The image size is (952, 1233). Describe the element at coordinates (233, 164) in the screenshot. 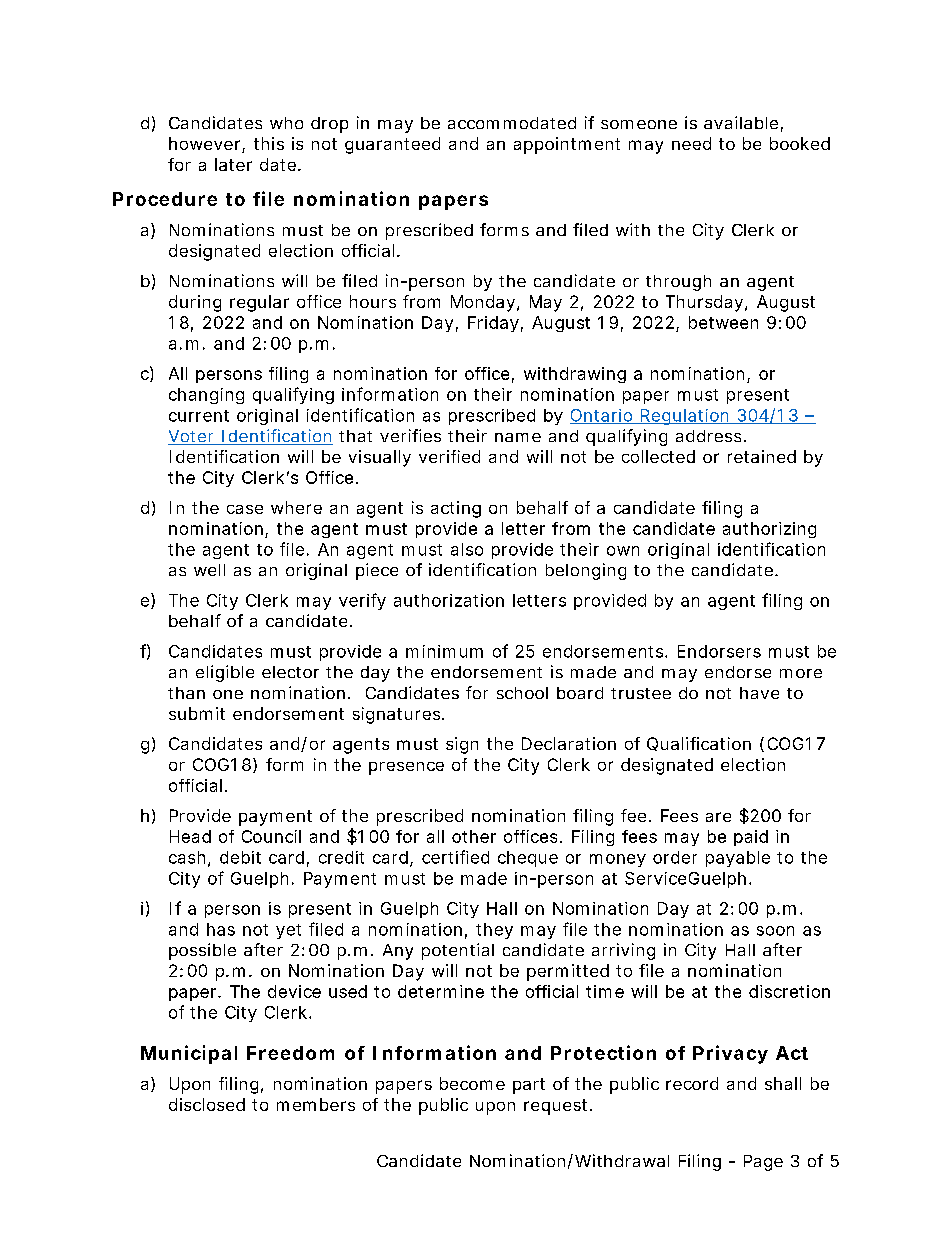

I see `later` at that location.
